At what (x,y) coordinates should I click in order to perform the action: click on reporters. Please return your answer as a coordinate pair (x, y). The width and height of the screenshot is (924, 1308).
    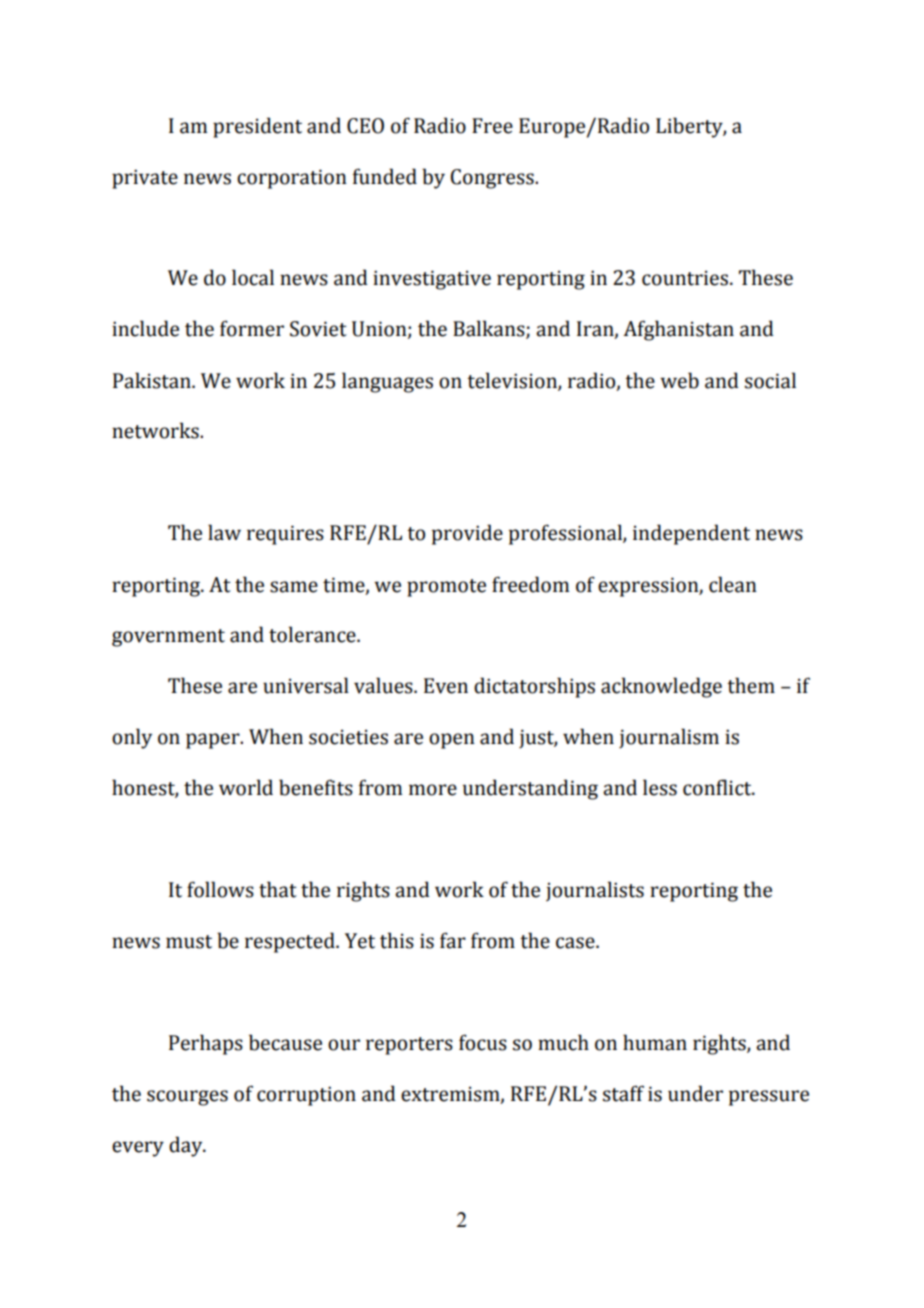
    Looking at the image, I should click on (409, 1046).
